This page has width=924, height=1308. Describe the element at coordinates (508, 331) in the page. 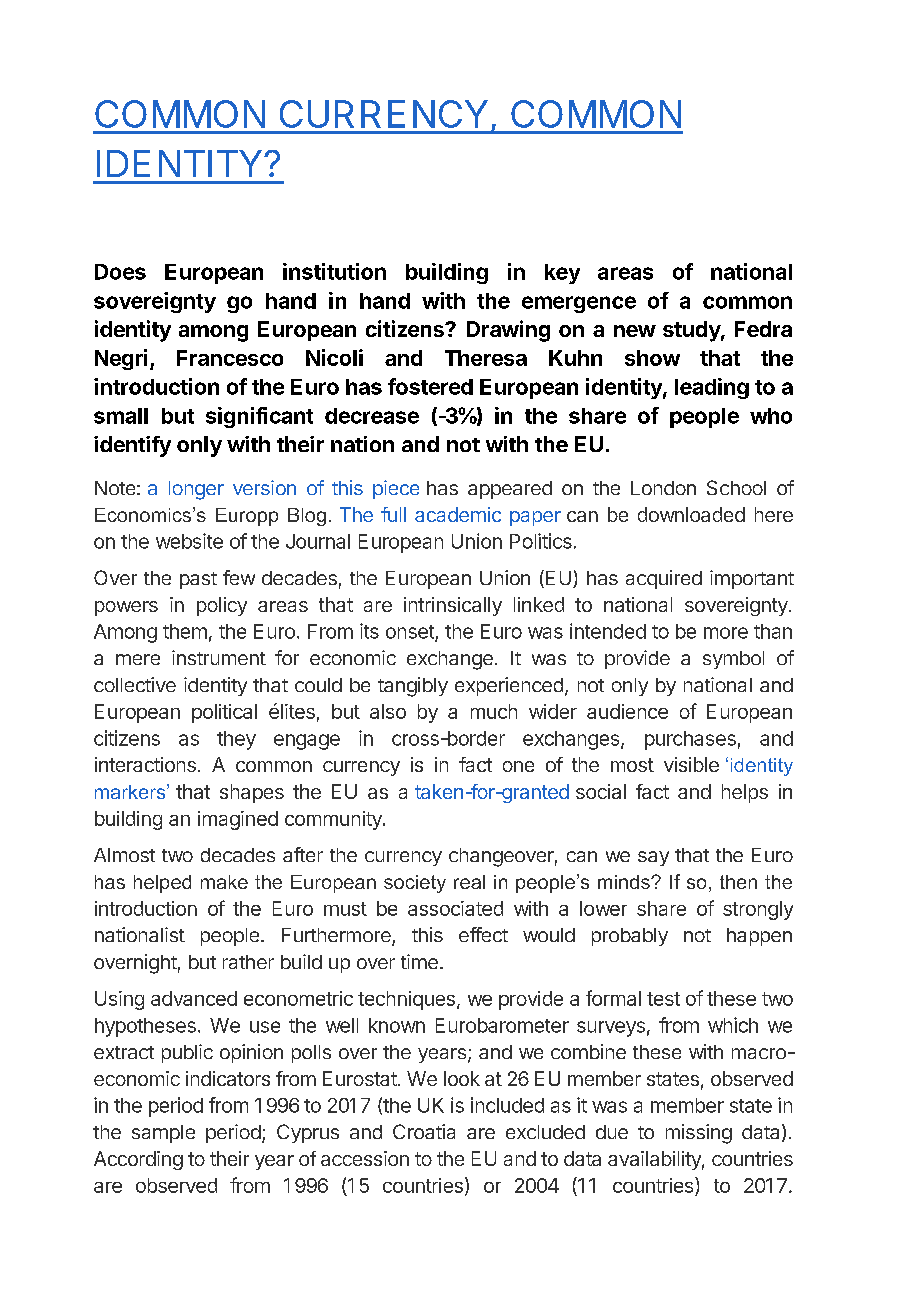

I see `Drawing` at that location.
